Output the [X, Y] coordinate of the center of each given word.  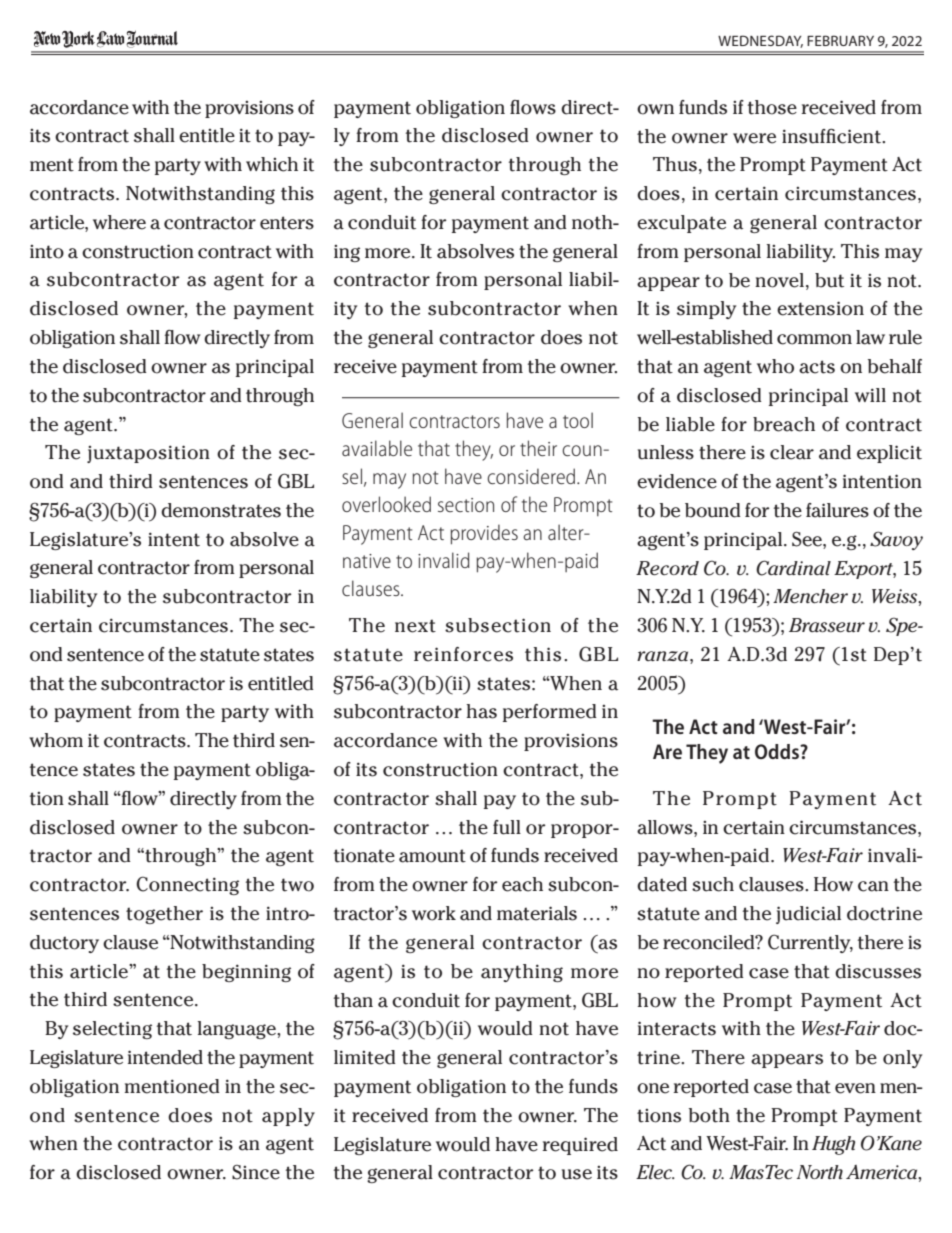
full [507, 827]
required [580, 1146]
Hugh [833, 1145]
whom [56, 740]
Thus [675, 164]
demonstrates [221, 510]
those [772, 107]
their [538, 448]
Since [256, 1172]
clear [792, 452]
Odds [778, 751]
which [272, 164]
